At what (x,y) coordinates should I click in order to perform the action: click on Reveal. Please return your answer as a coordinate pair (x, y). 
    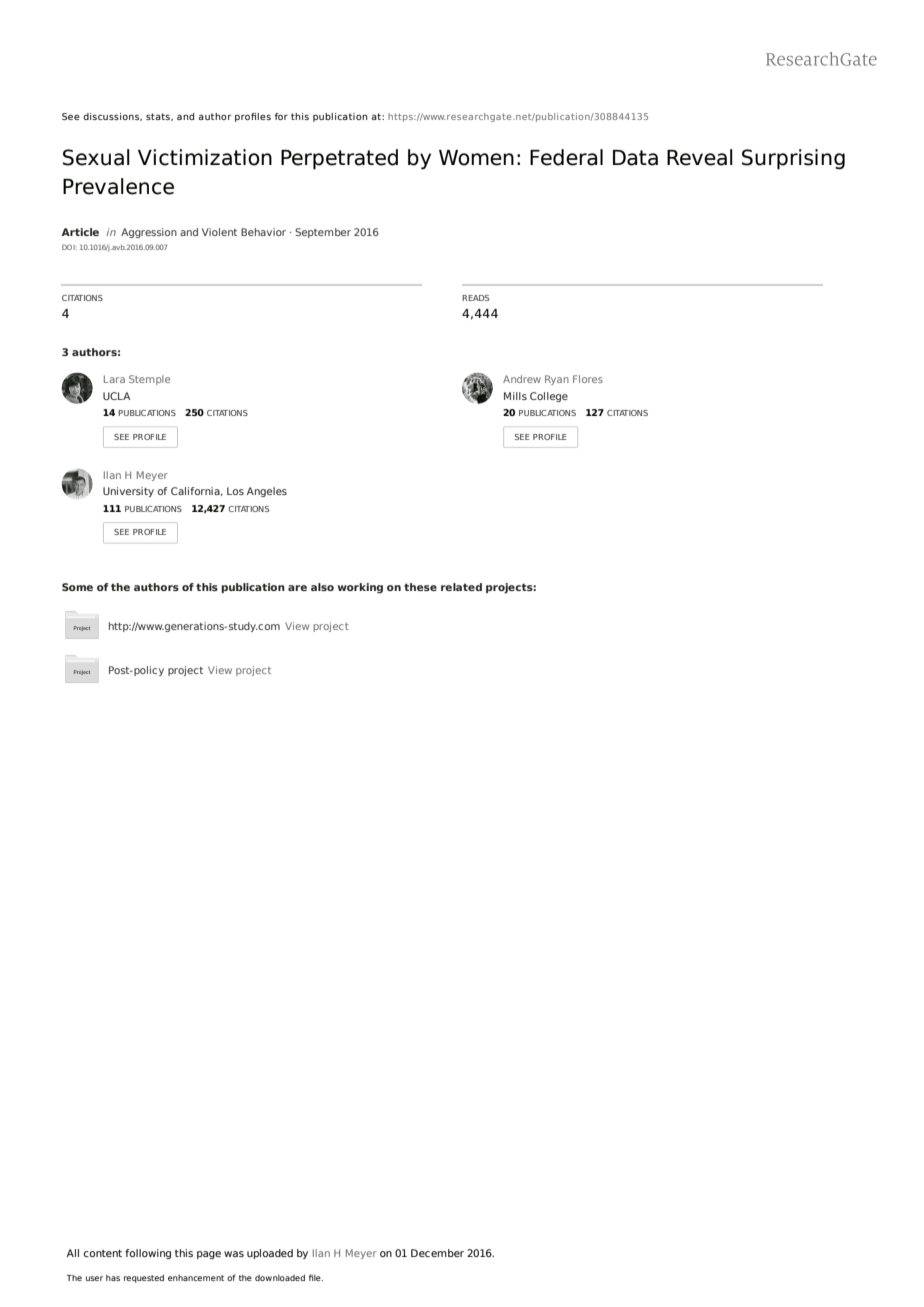
    Looking at the image, I should click on (700, 157).
